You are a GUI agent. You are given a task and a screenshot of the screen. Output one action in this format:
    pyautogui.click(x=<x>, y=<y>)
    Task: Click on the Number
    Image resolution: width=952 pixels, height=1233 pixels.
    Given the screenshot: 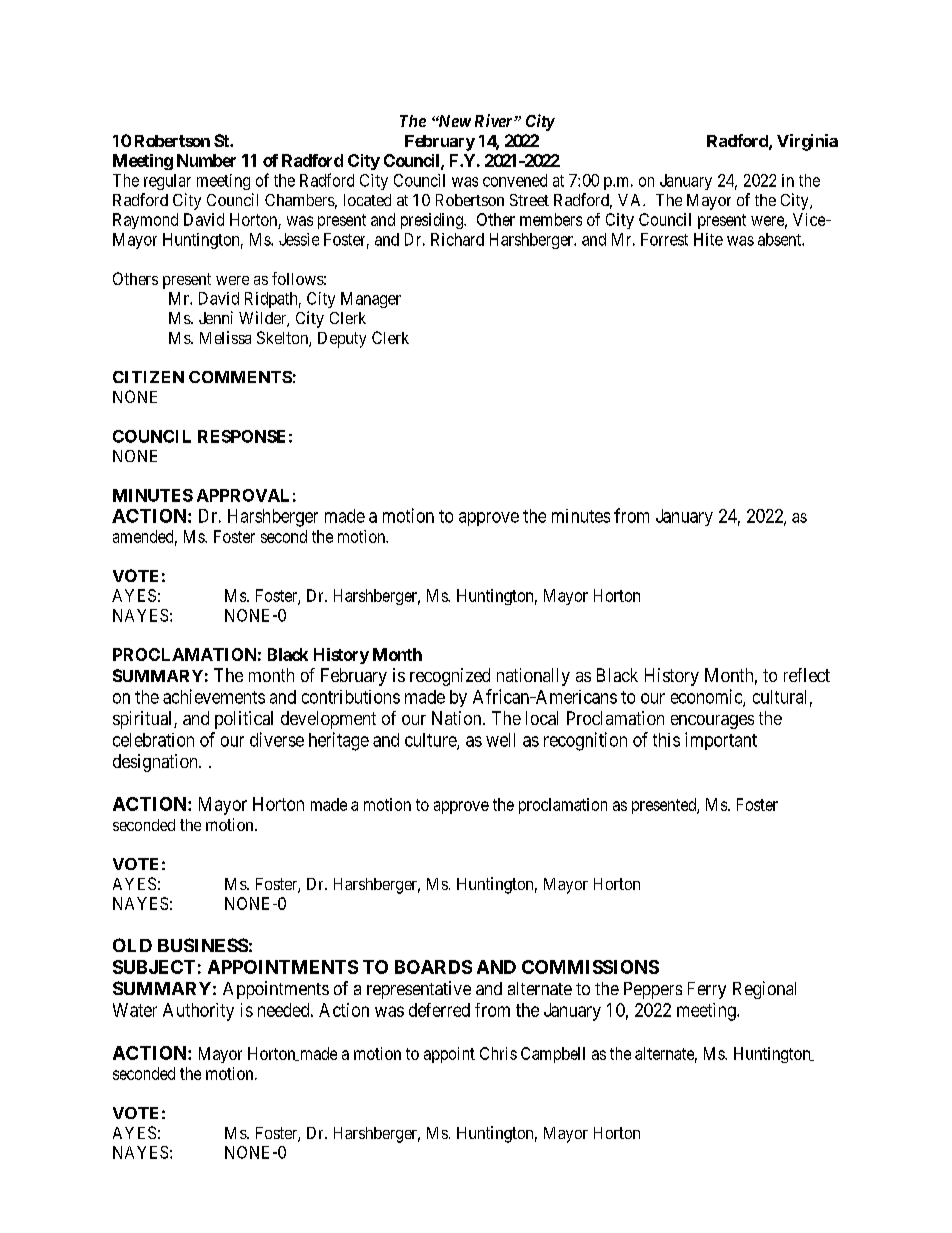 What is the action you would take?
    pyautogui.click(x=206, y=160)
